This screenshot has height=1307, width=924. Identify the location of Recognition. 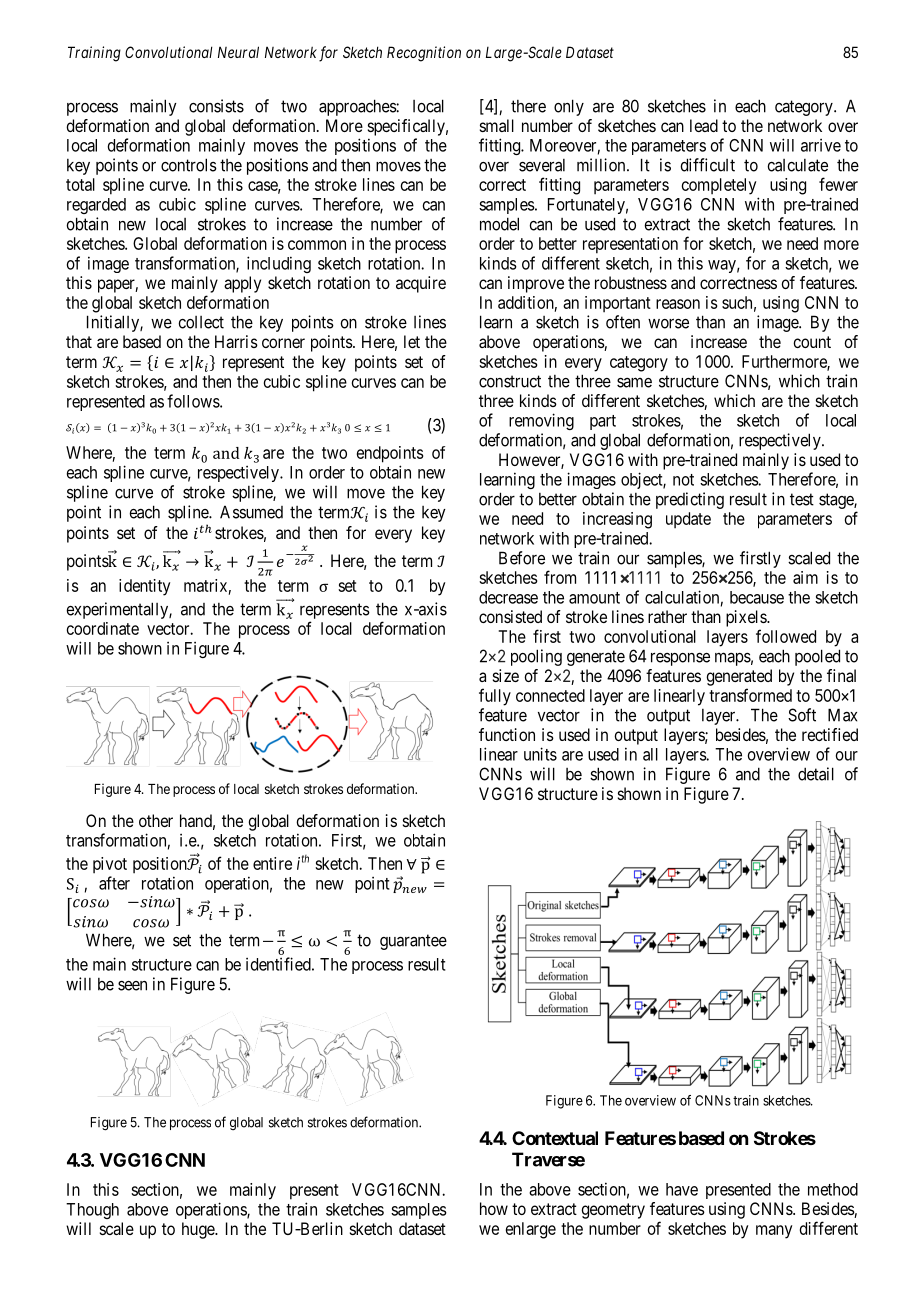
(424, 54).
